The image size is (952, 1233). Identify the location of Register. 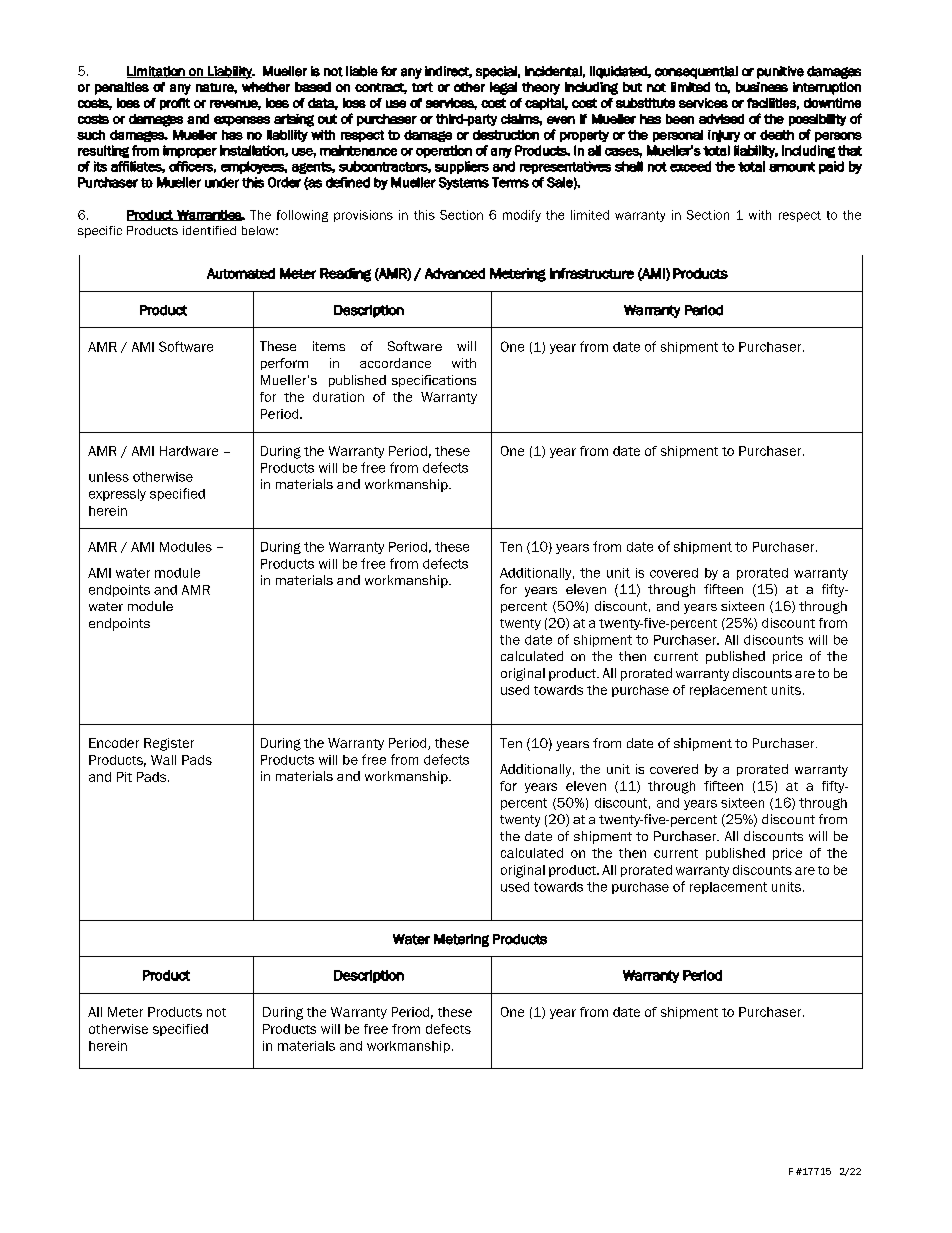
(169, 744).
